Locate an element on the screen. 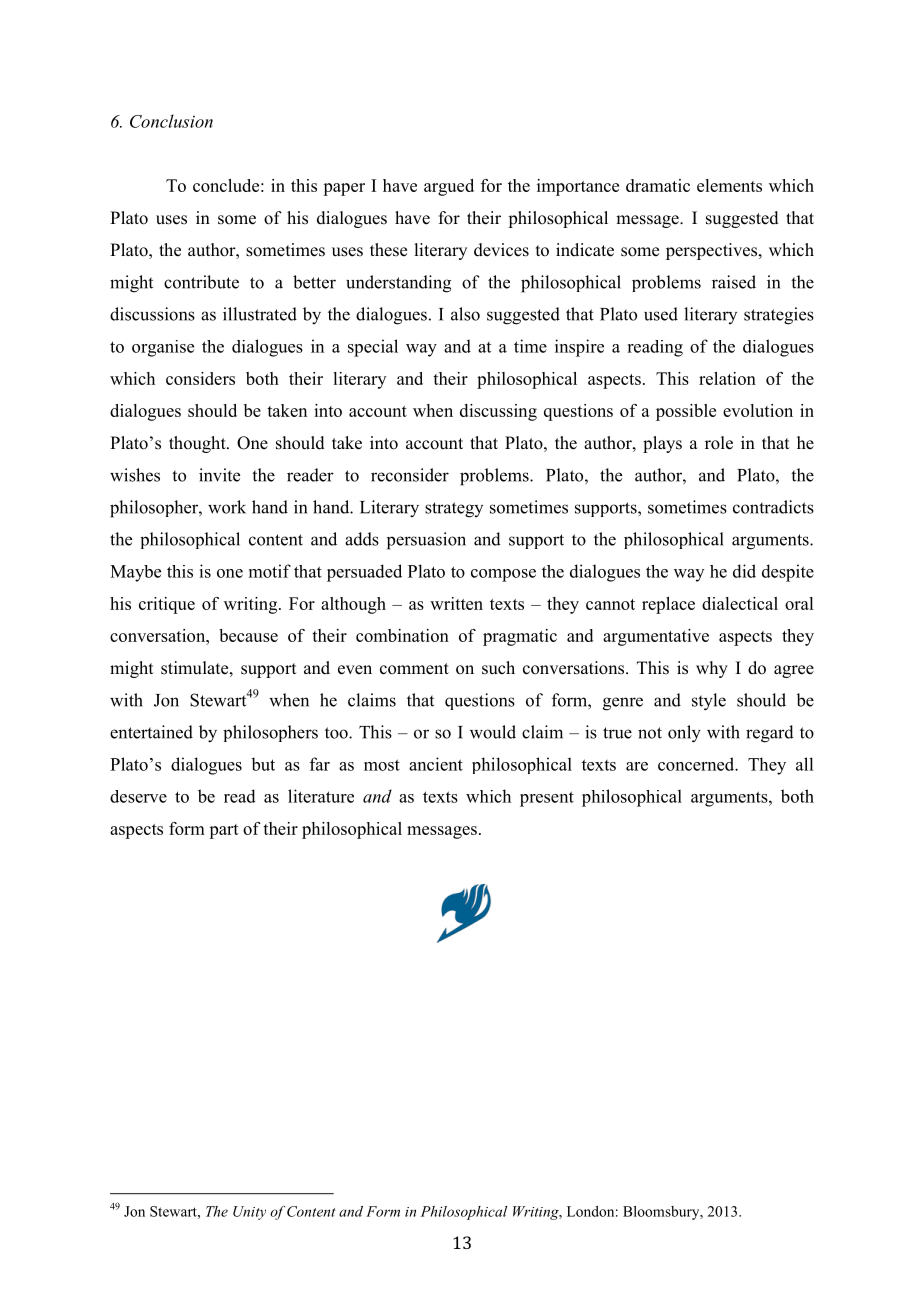 This screenshot has height=1308, width=924. are is located at coordinates (637, 766).
